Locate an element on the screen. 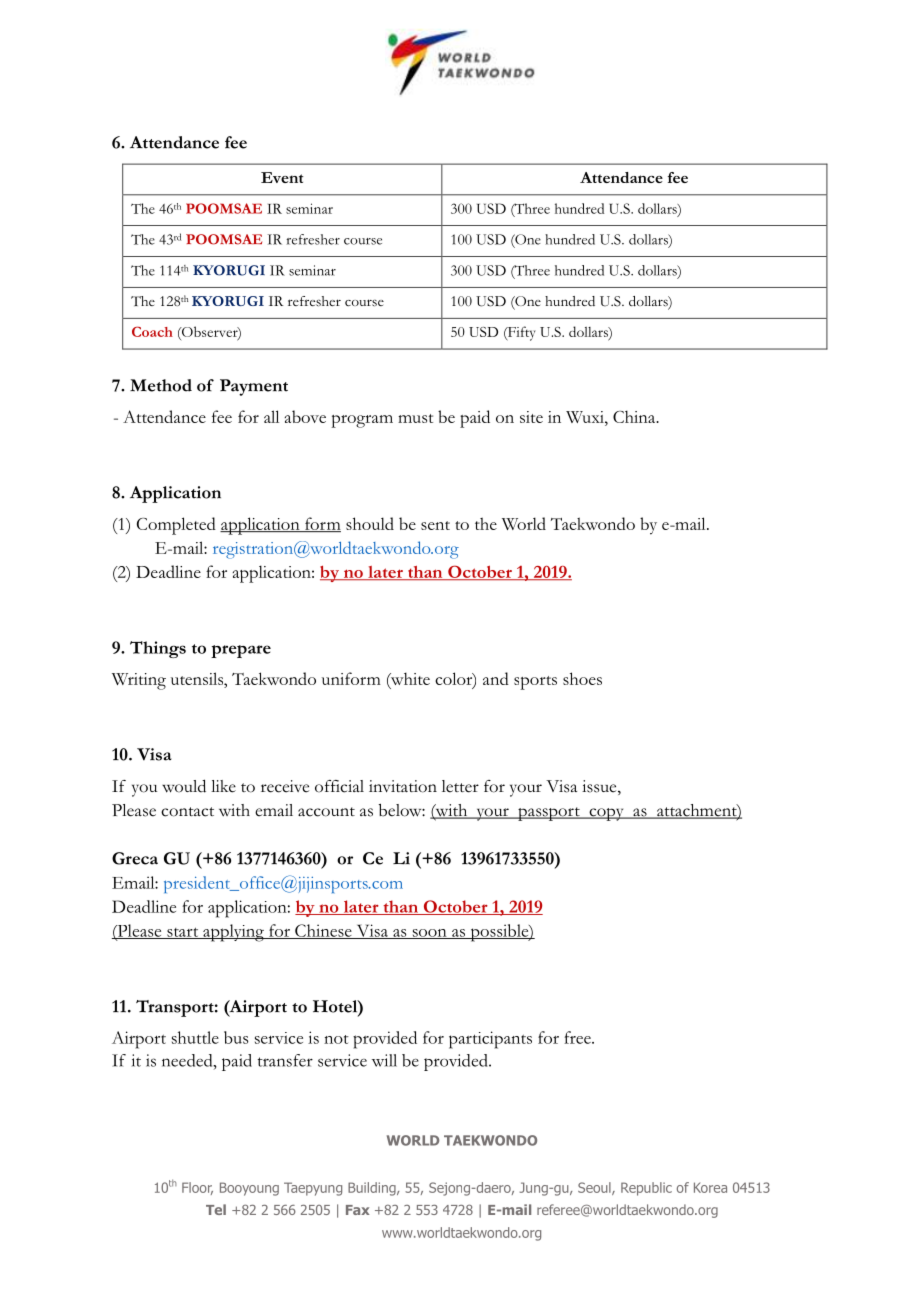 This screenshot has height=1308, width=924. Floor is located at coordinates (197, 1188).
